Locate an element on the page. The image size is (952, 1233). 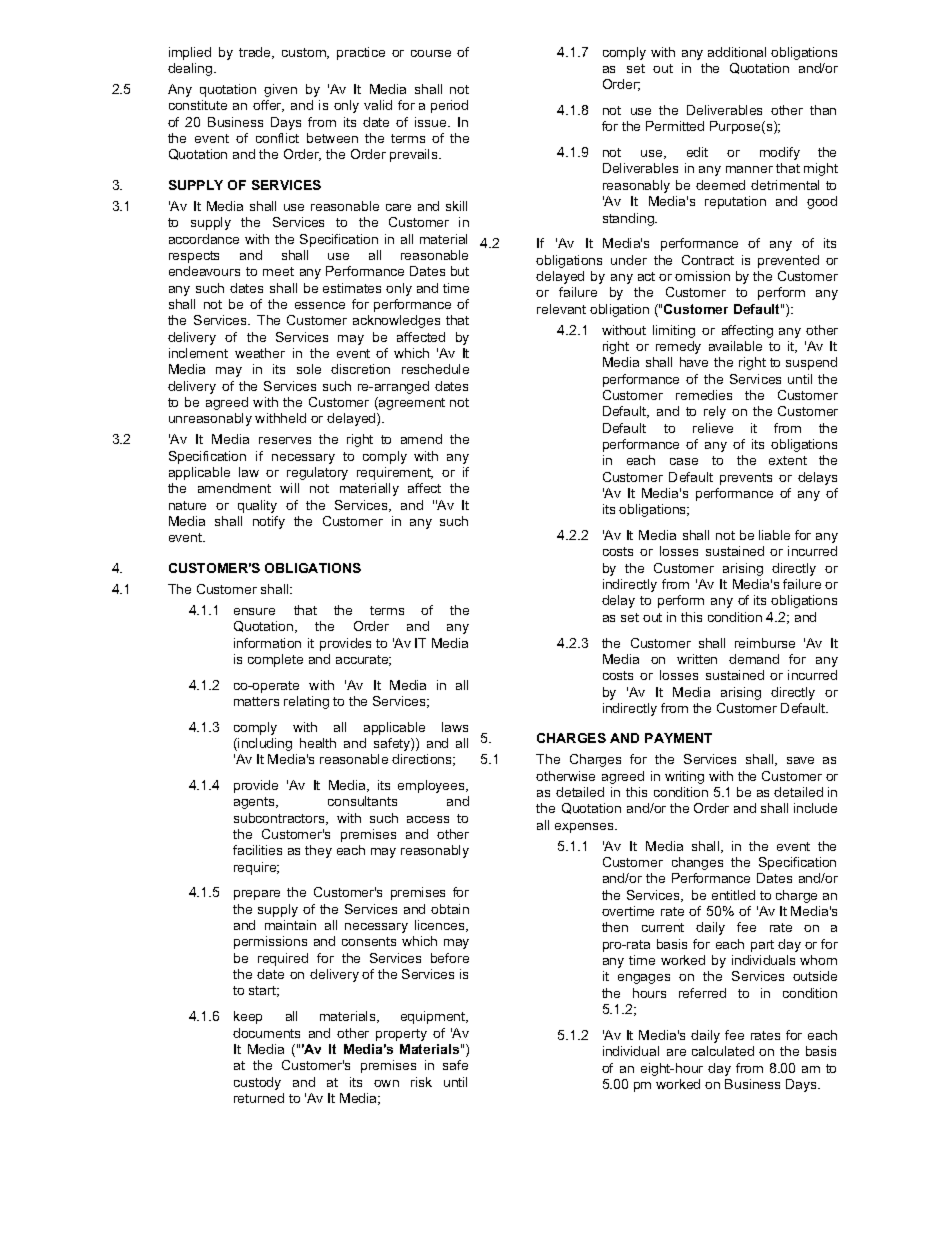
weather is located at coordinates (260, 353).
